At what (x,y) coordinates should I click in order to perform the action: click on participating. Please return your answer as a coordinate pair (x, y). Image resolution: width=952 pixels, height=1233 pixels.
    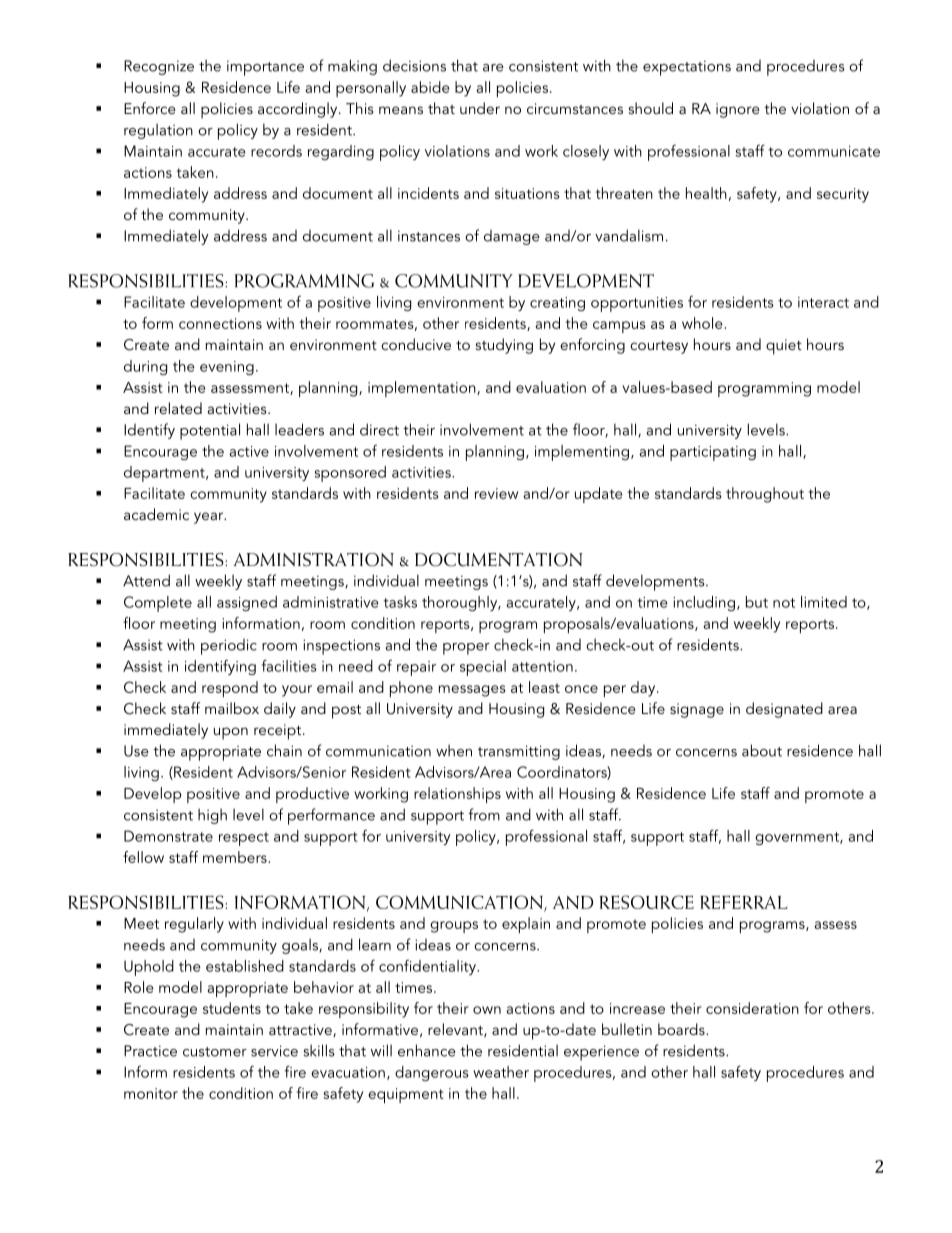
    Looking at the image, I should click on (713, 453).
